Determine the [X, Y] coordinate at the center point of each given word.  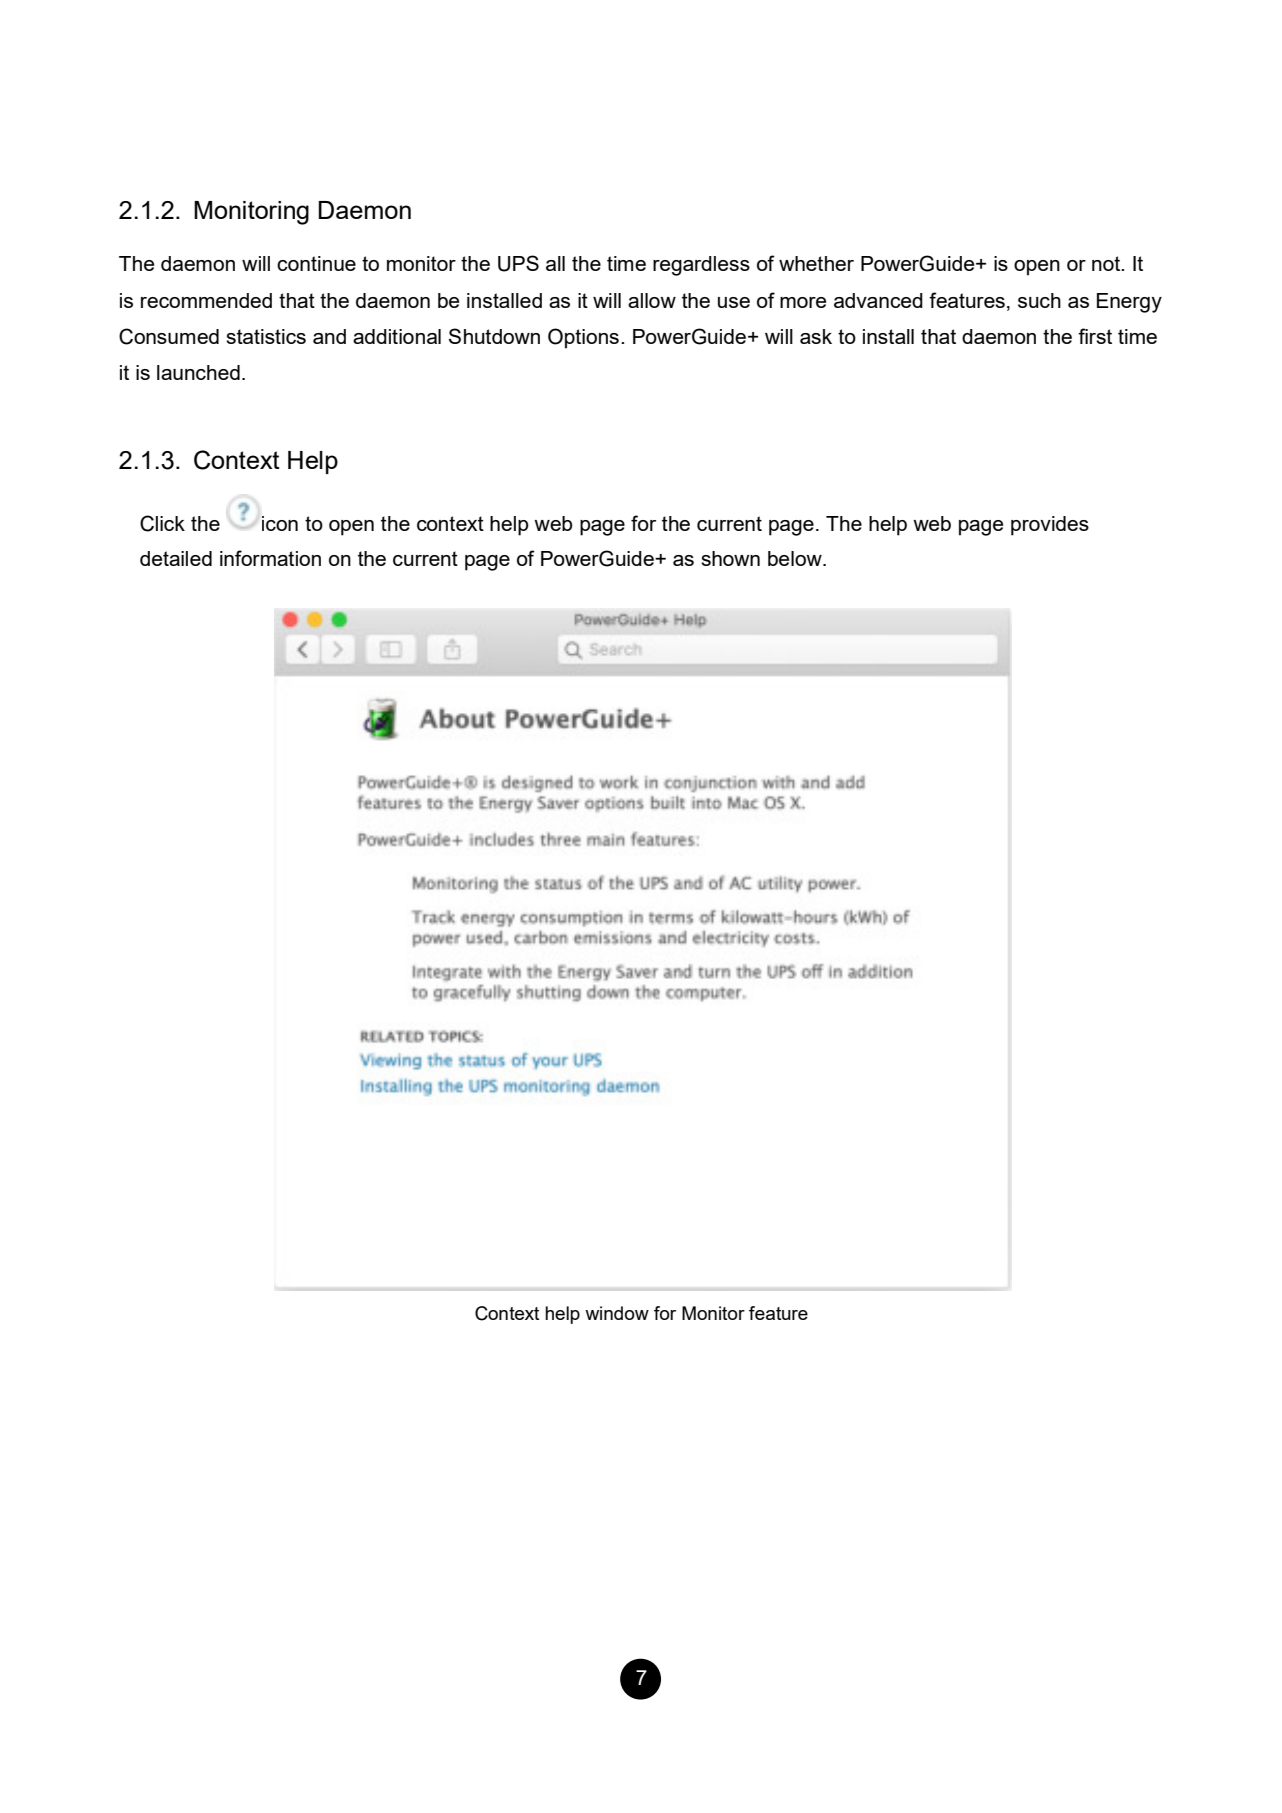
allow [652, 300]
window [617, 1313]
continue [316, 263]
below [796, 558]
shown [730, 558]
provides [1050, 526]
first [1095, 336]
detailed [176, 558]
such [1039, 300]
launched [198, 372]
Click [162, 523]
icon [280, 523]
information [270, 558]
